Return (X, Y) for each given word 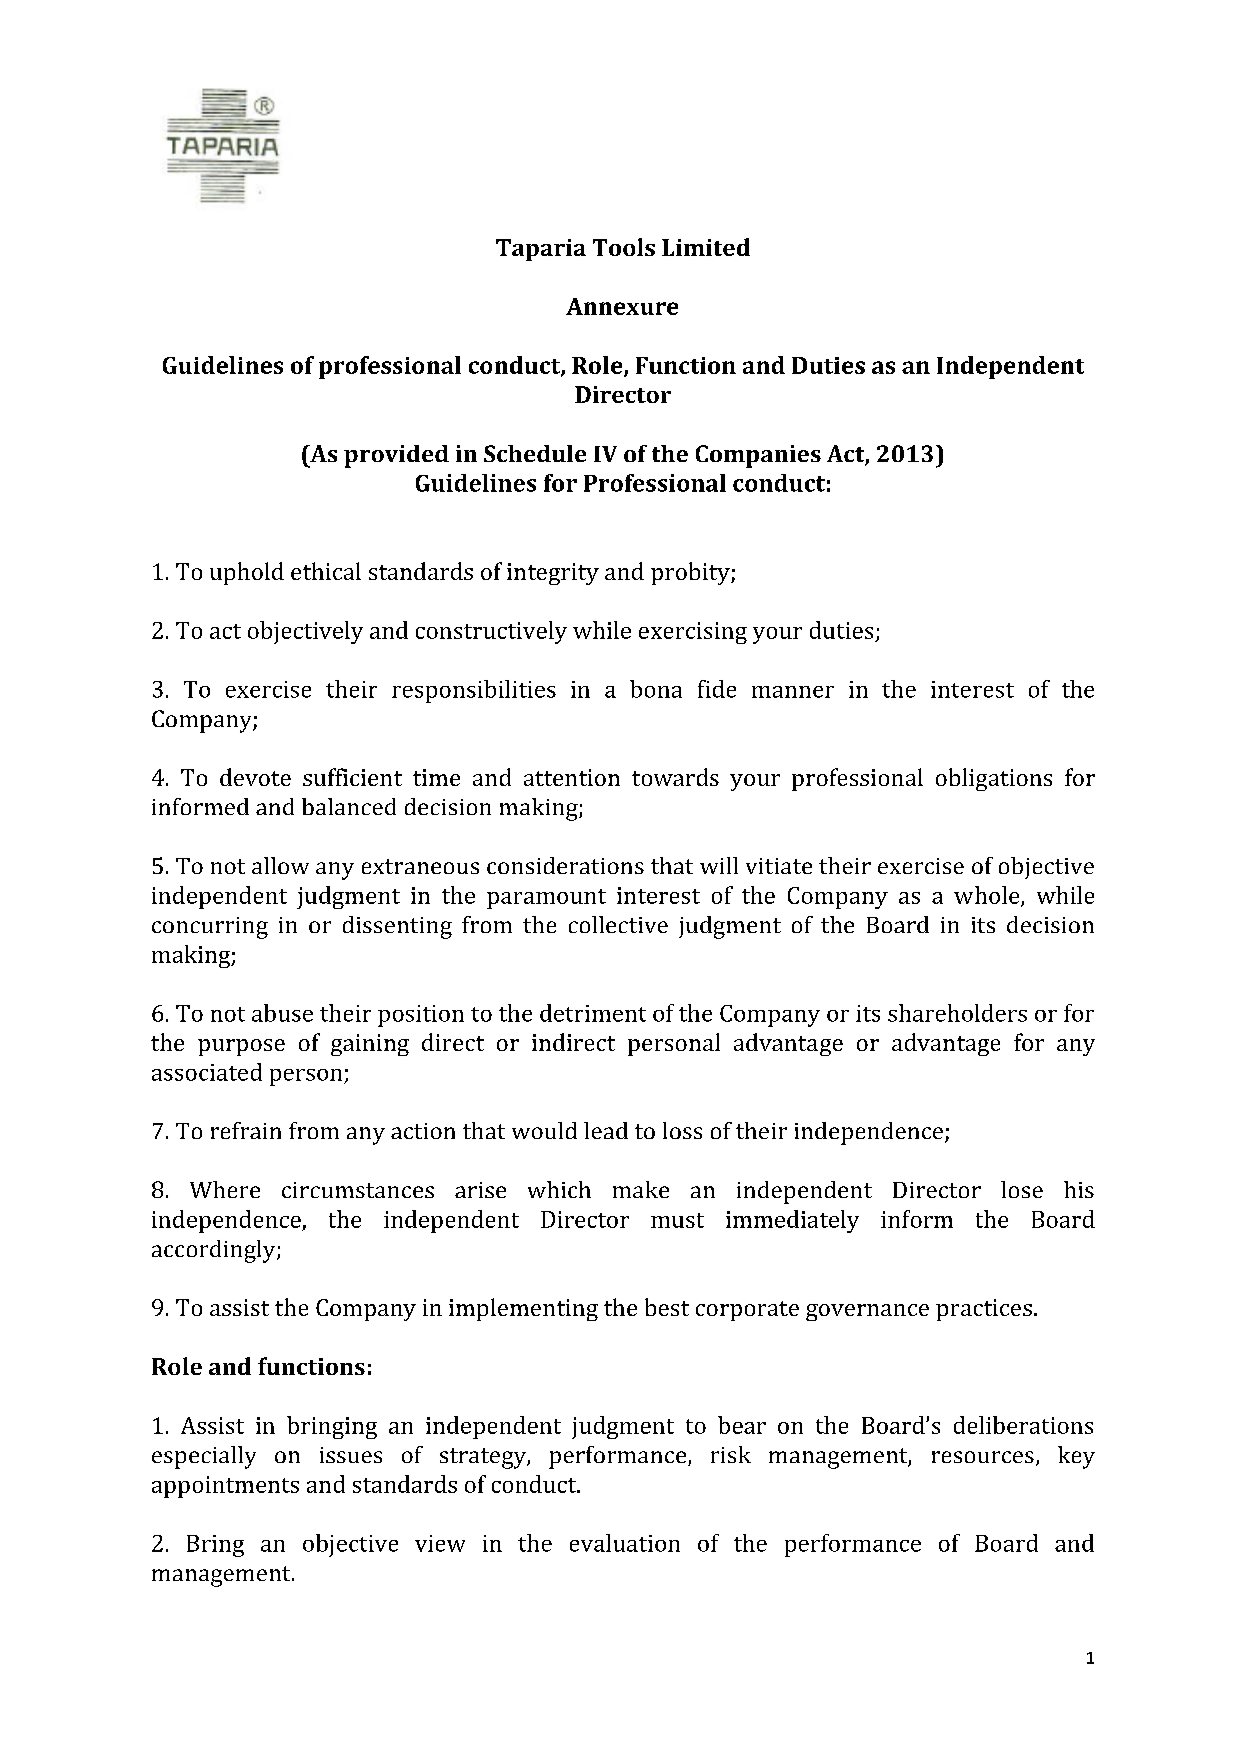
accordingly (215, 1251)
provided (396, 456)
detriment (593, 1013)
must (677, 1220)
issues (351, 1455)
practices (984, 1310)
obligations (994, 779)
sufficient (352, 777)
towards (675, 777)
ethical (326, 571)
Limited (706, 247)
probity (691, 573)
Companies (758, 456)
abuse (282, 1013)
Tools (624, 247)
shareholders (957, 1013)
